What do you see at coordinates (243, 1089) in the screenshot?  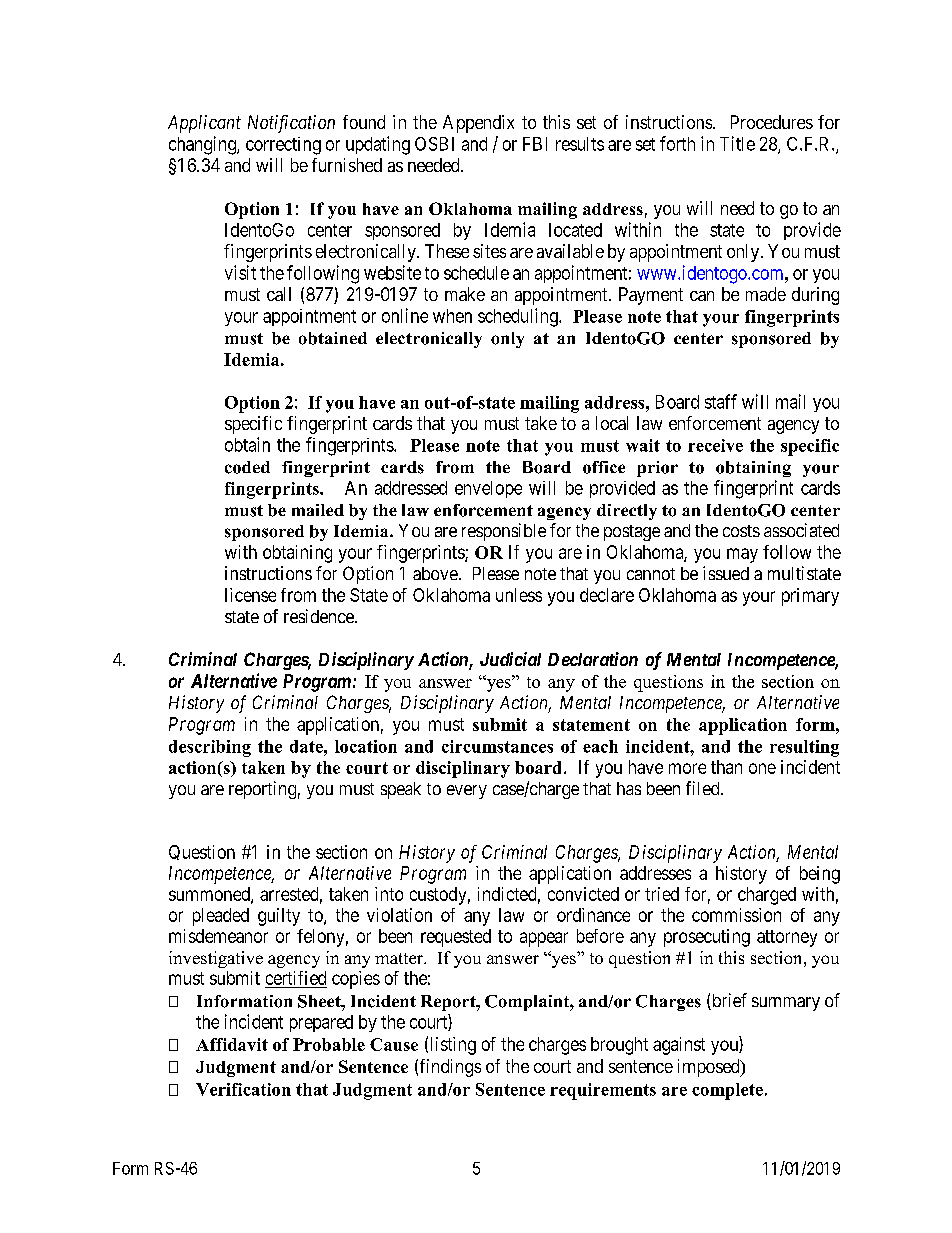 I see `Verification` at bounding box center [243, 1089].
